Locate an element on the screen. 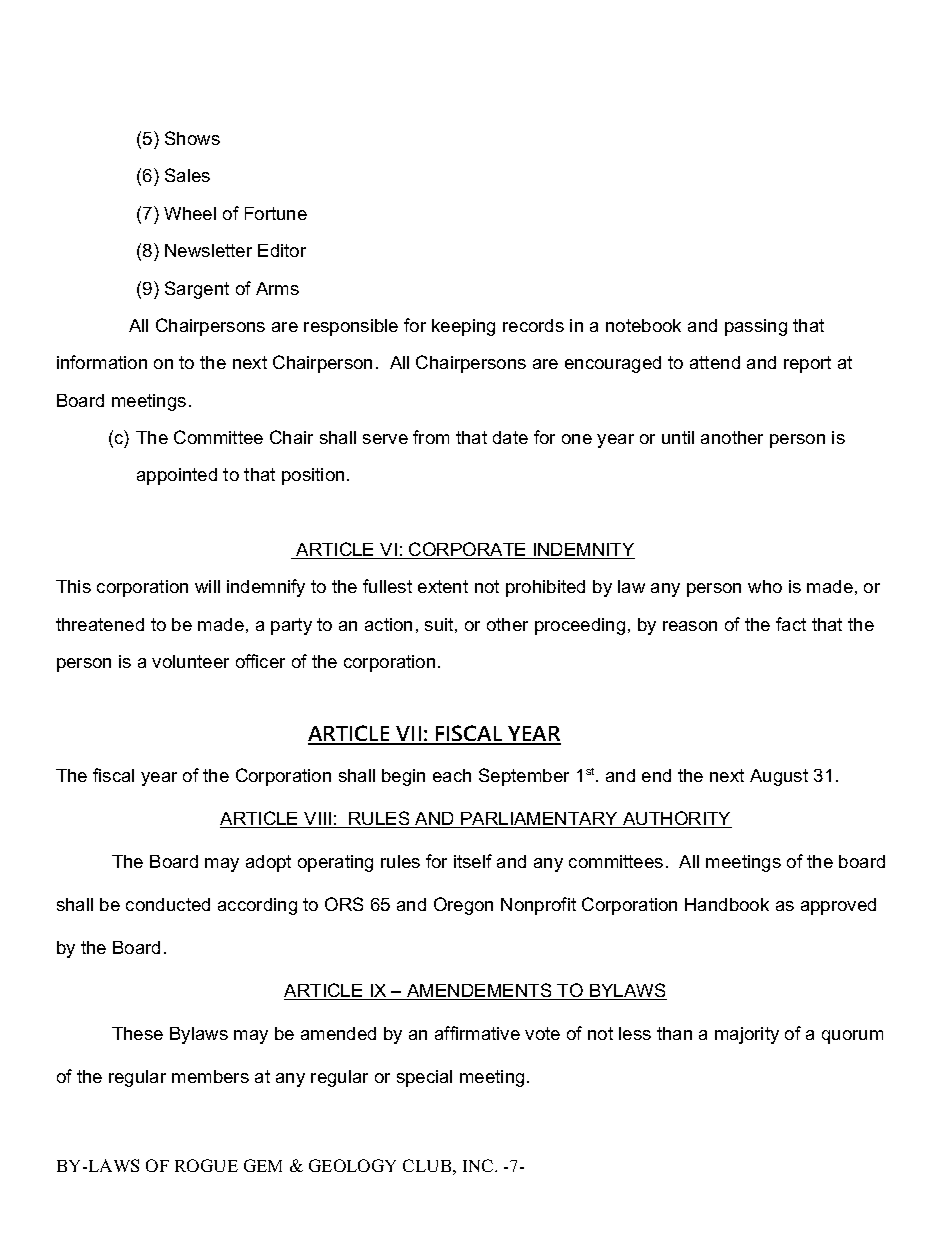  Handbook is located at coordinates (727, 904).
